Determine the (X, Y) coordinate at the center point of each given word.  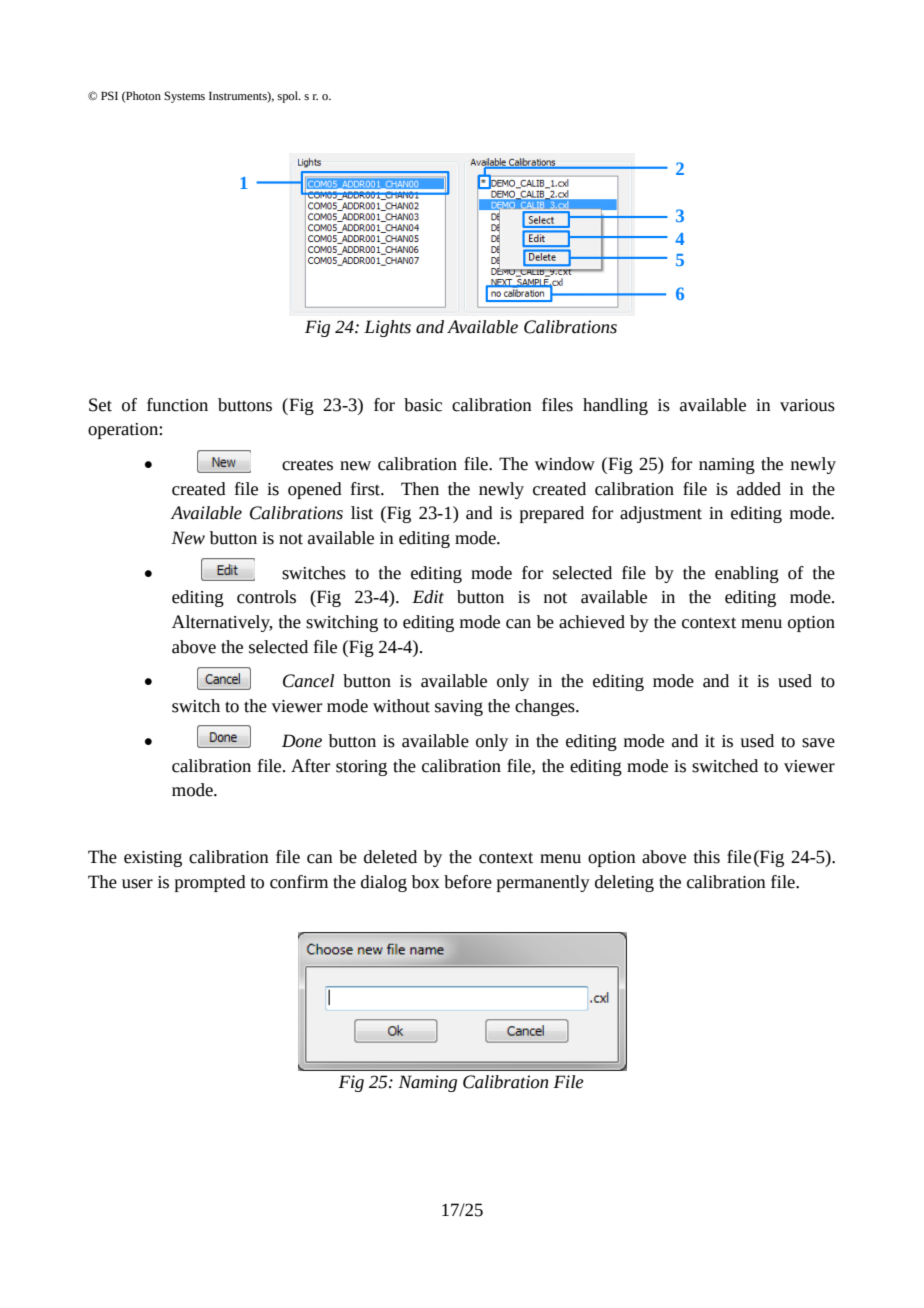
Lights (387, 328)
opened (315, 490)
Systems (184, 97)
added (759, 489)
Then (420, 489)
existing (153, 859)
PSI (109, 95)
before (468, 882)
